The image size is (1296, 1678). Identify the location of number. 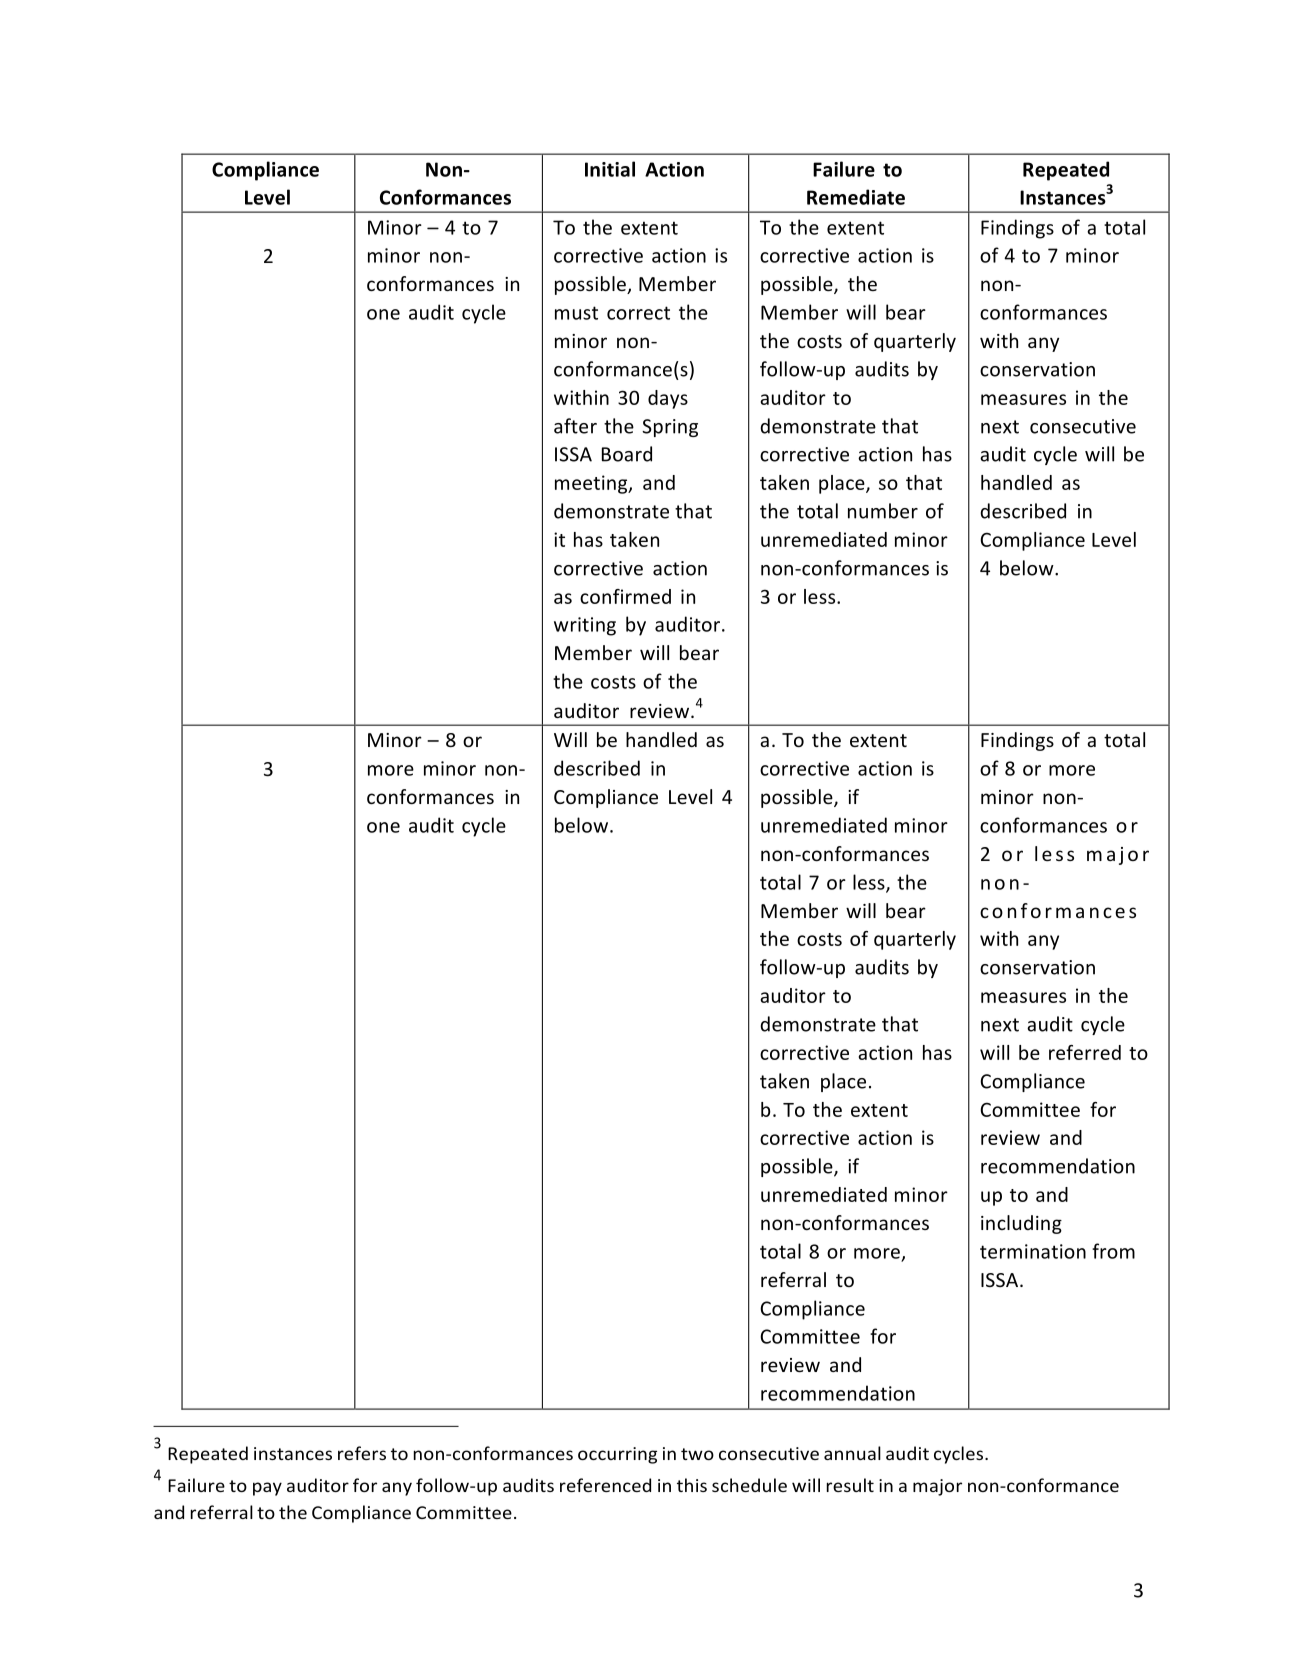
(883, 511).
